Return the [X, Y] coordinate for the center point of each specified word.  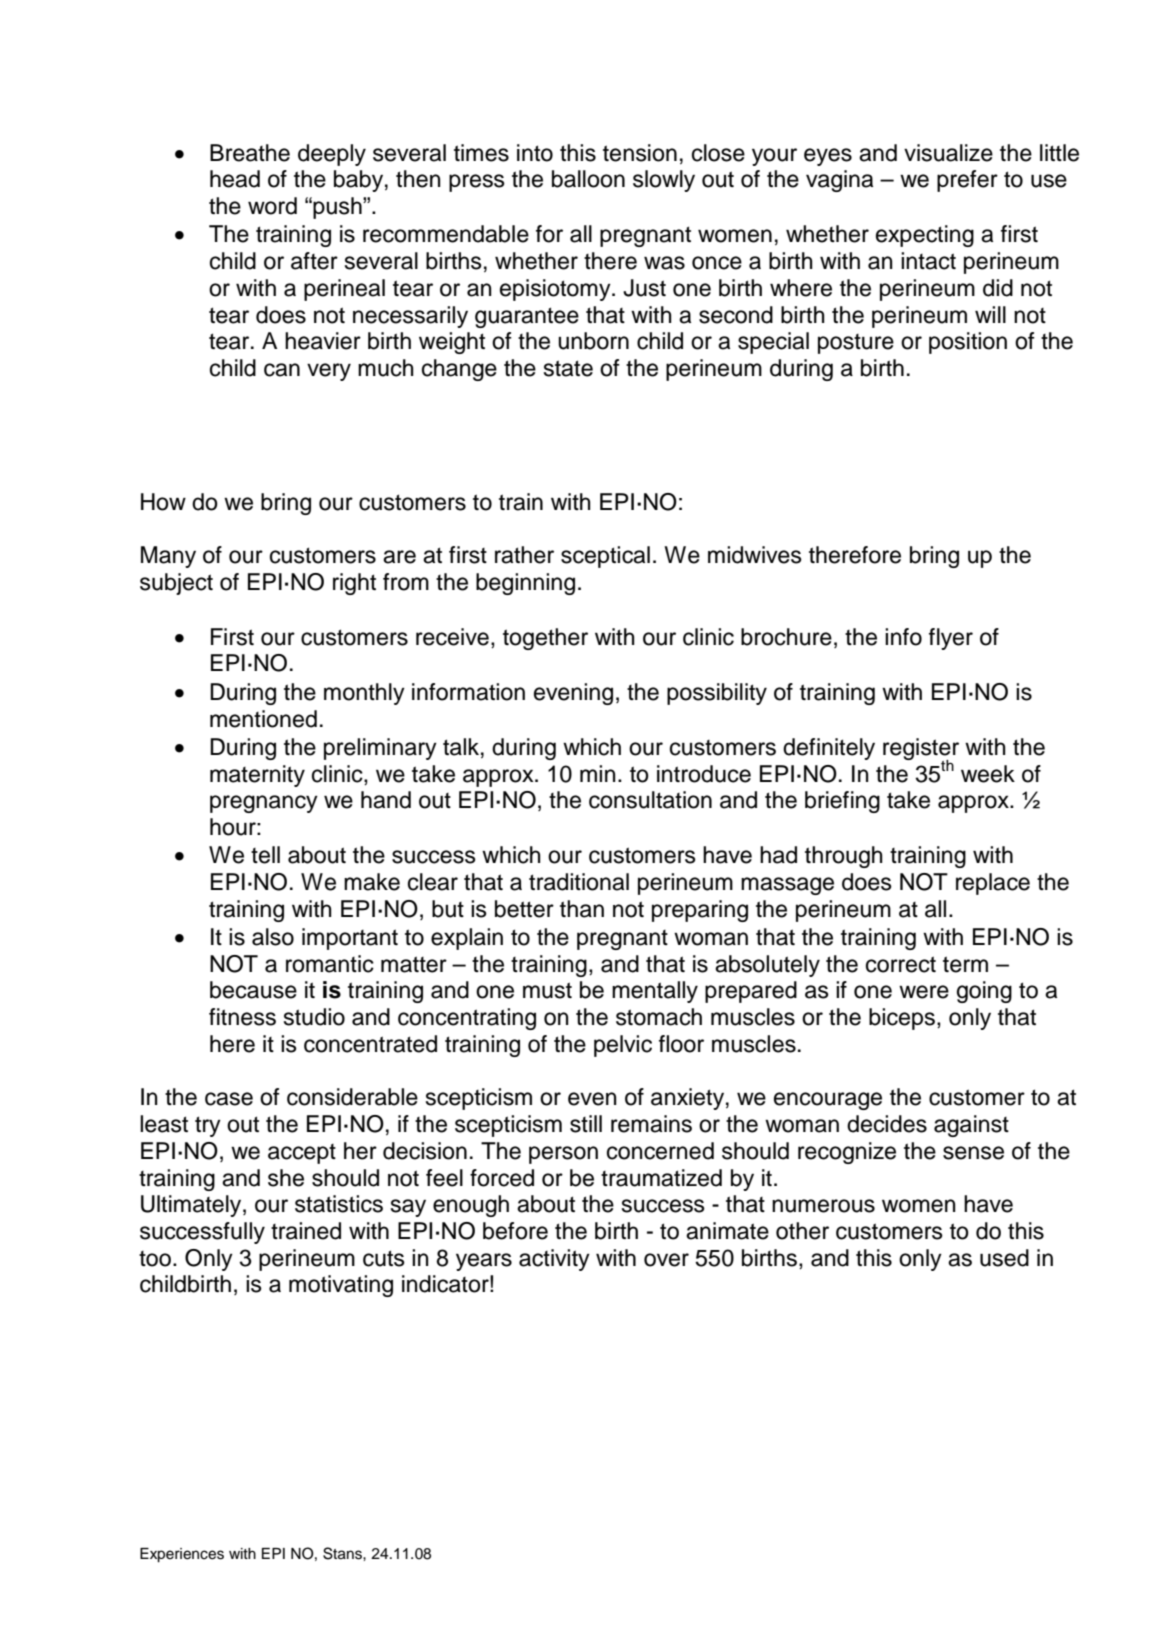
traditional [579, 882]
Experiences [182, 1555]
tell [265, 855]
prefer [967, 181]
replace [993, 884]
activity [554, 1260]
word [272, 206]
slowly [664, 181]
